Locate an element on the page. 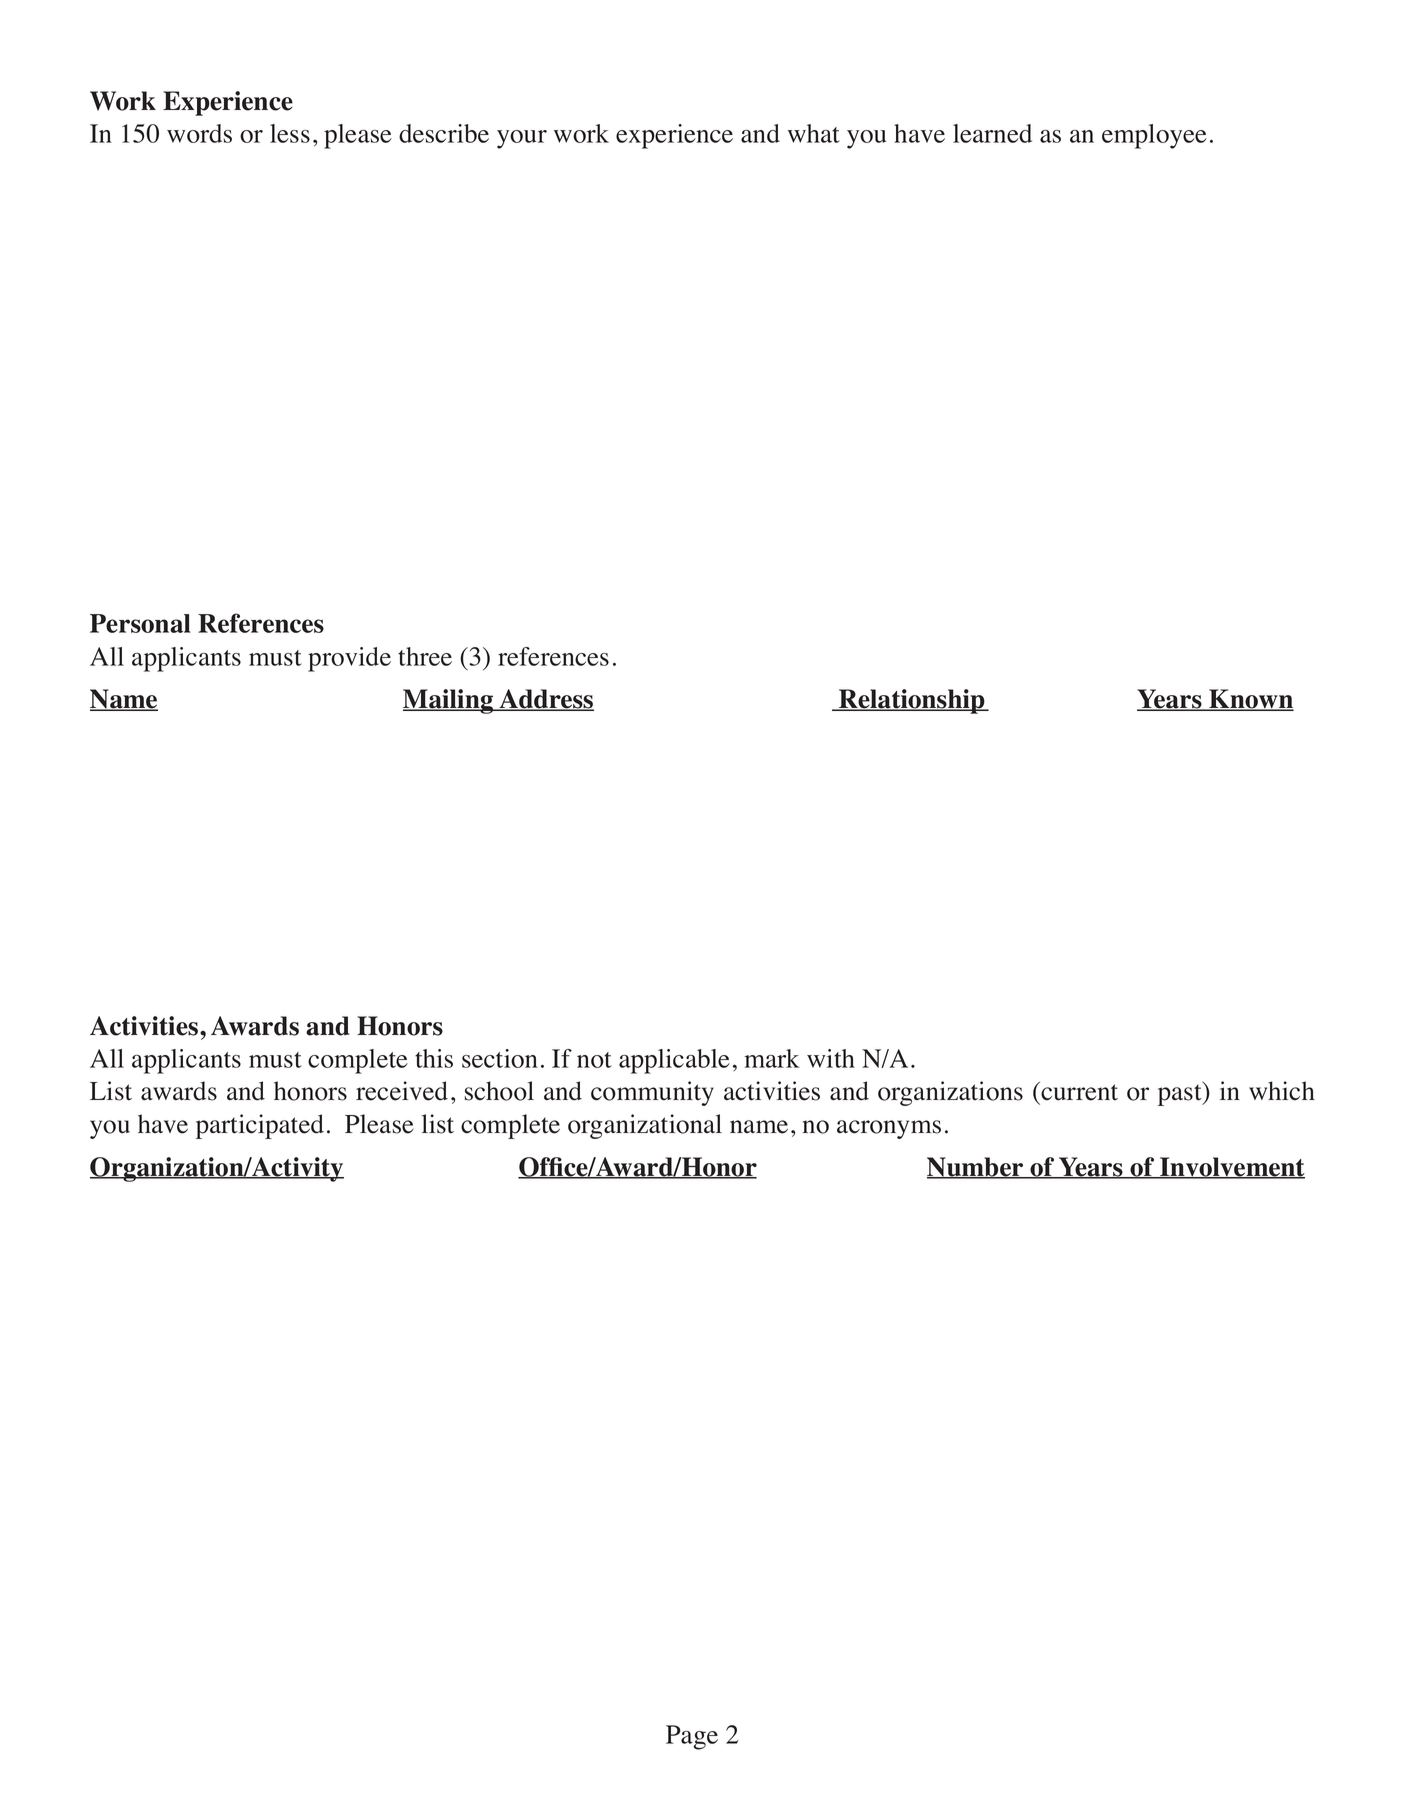 The width and height of the image is (1405, 1813). Page is located at coordinates (692, 1737).
